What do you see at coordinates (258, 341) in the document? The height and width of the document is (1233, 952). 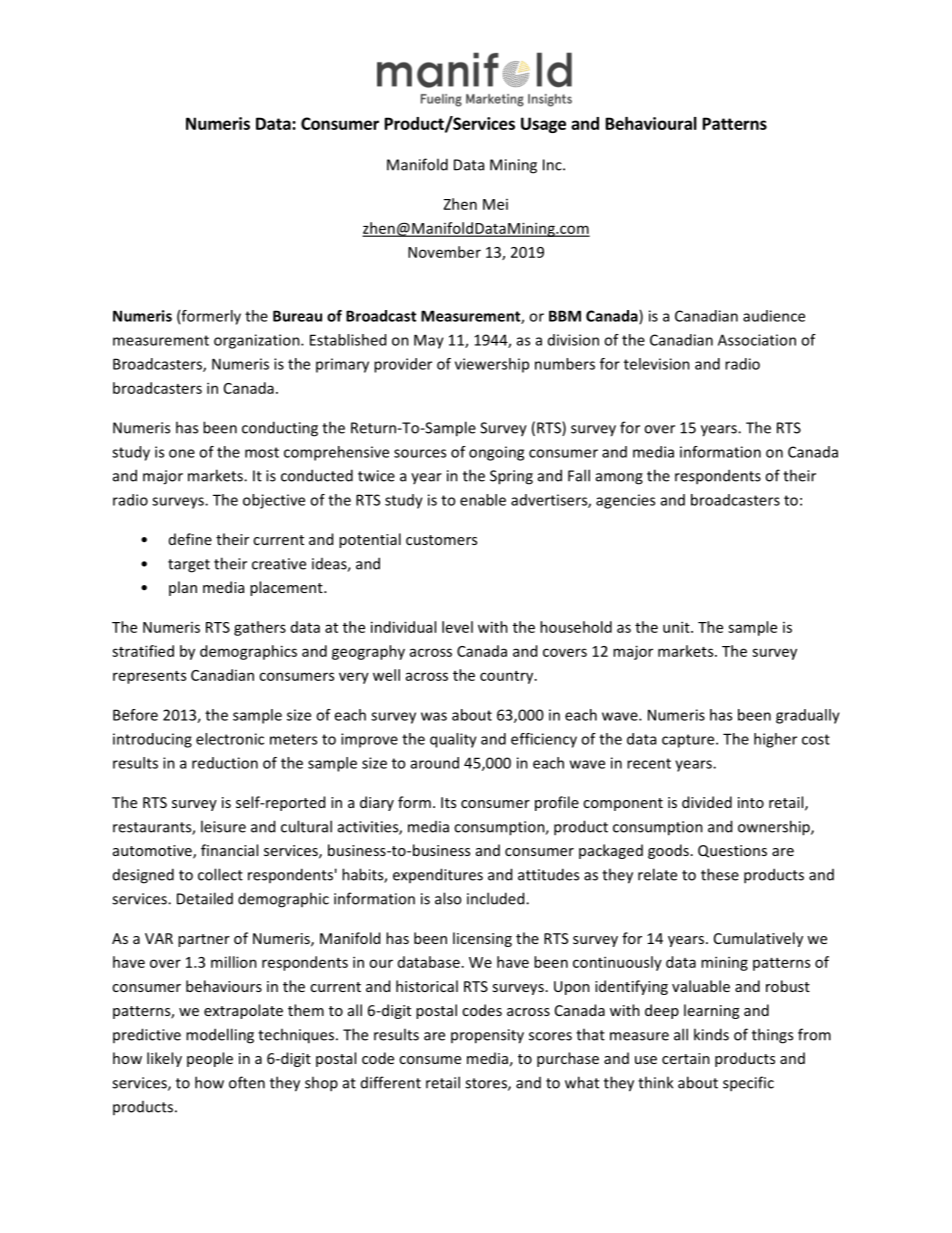 I see `organization` at bounding box center [258, 341].
